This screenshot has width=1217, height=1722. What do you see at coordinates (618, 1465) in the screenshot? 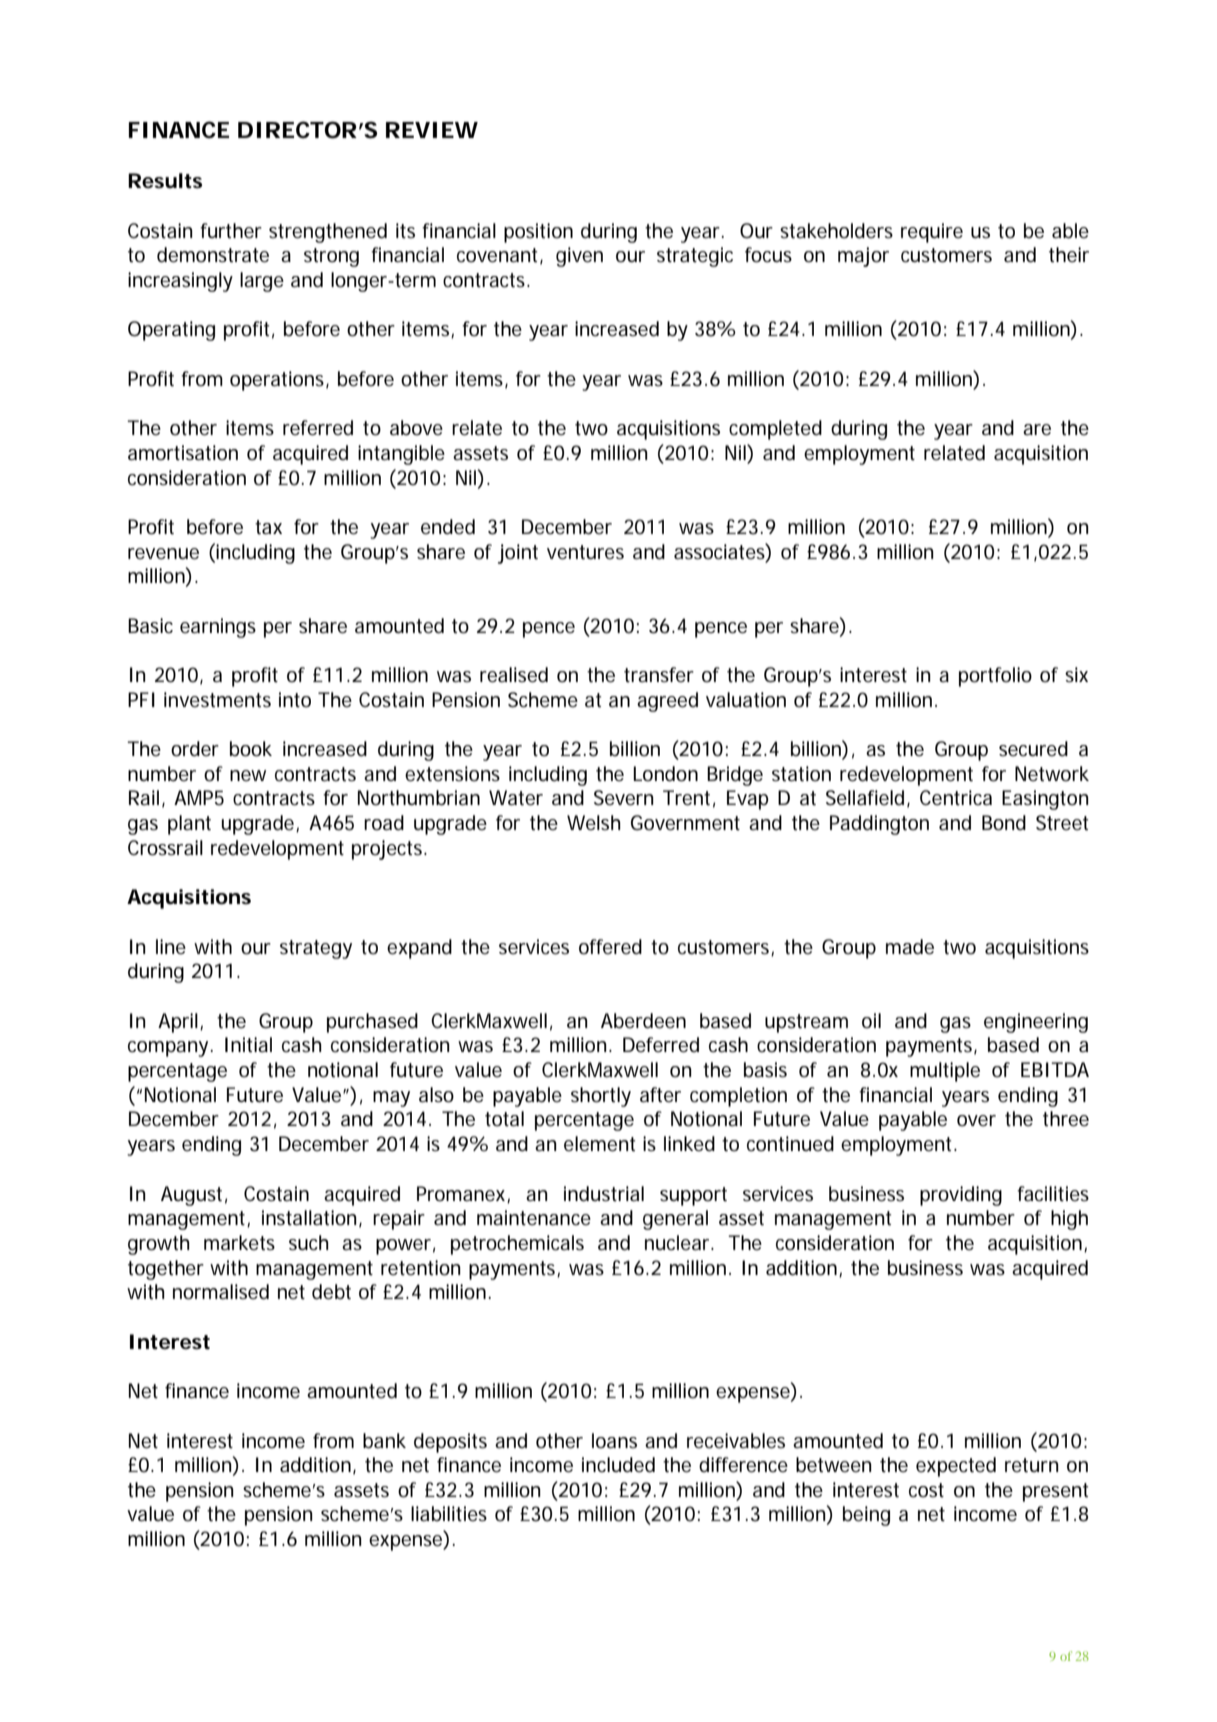
I see `included` at bounding box center [618, 1465].
